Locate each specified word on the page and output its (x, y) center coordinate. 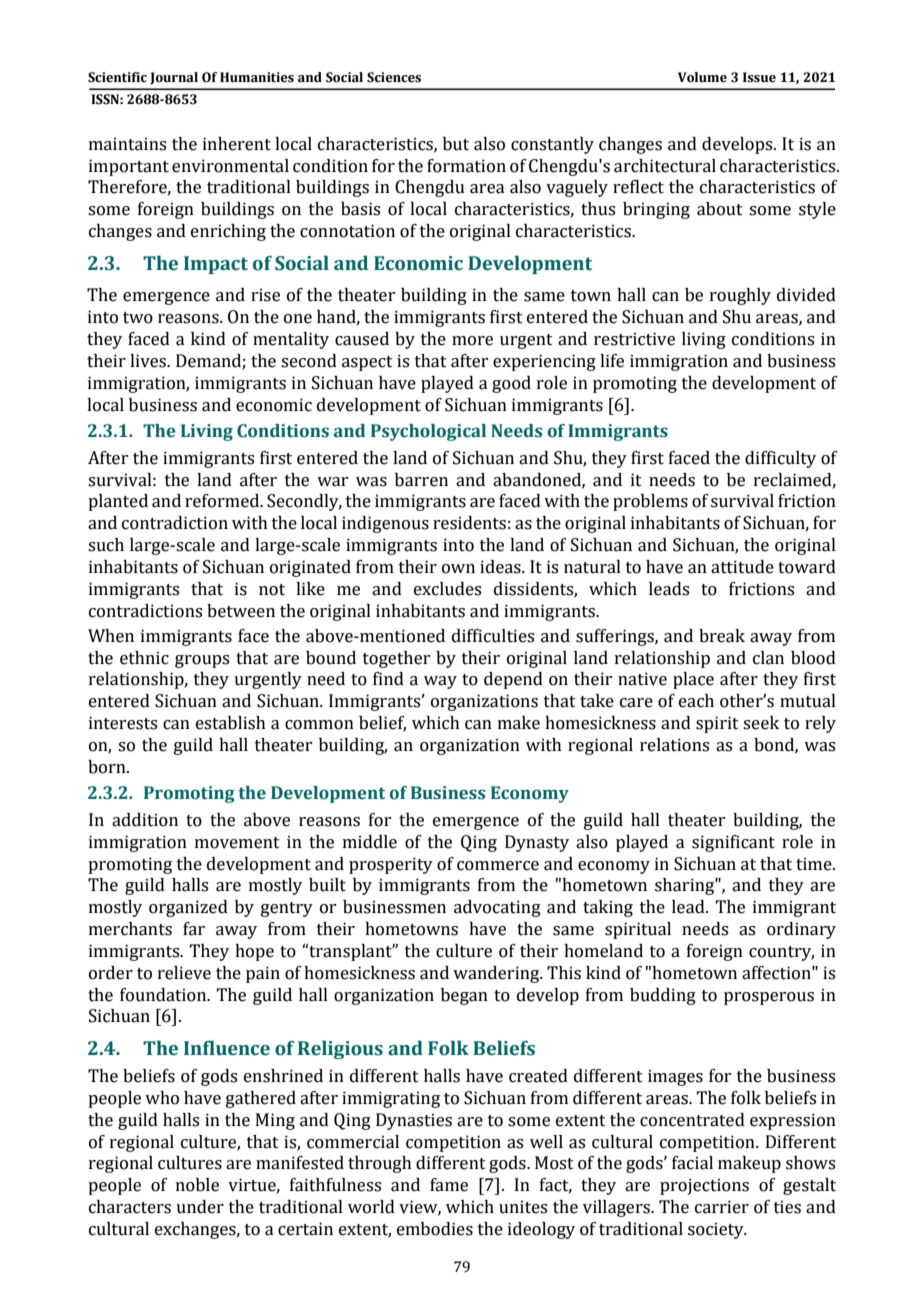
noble (197, 1185)
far (194, 929)
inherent (237, 144)
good (511, 384)
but (456, 144)
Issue (759, 77)
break (722, 636)
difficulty (780, 459)
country (781, 953)
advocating (497, 908)
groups (202, 661)
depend (513, 680)
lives (149, 361)
